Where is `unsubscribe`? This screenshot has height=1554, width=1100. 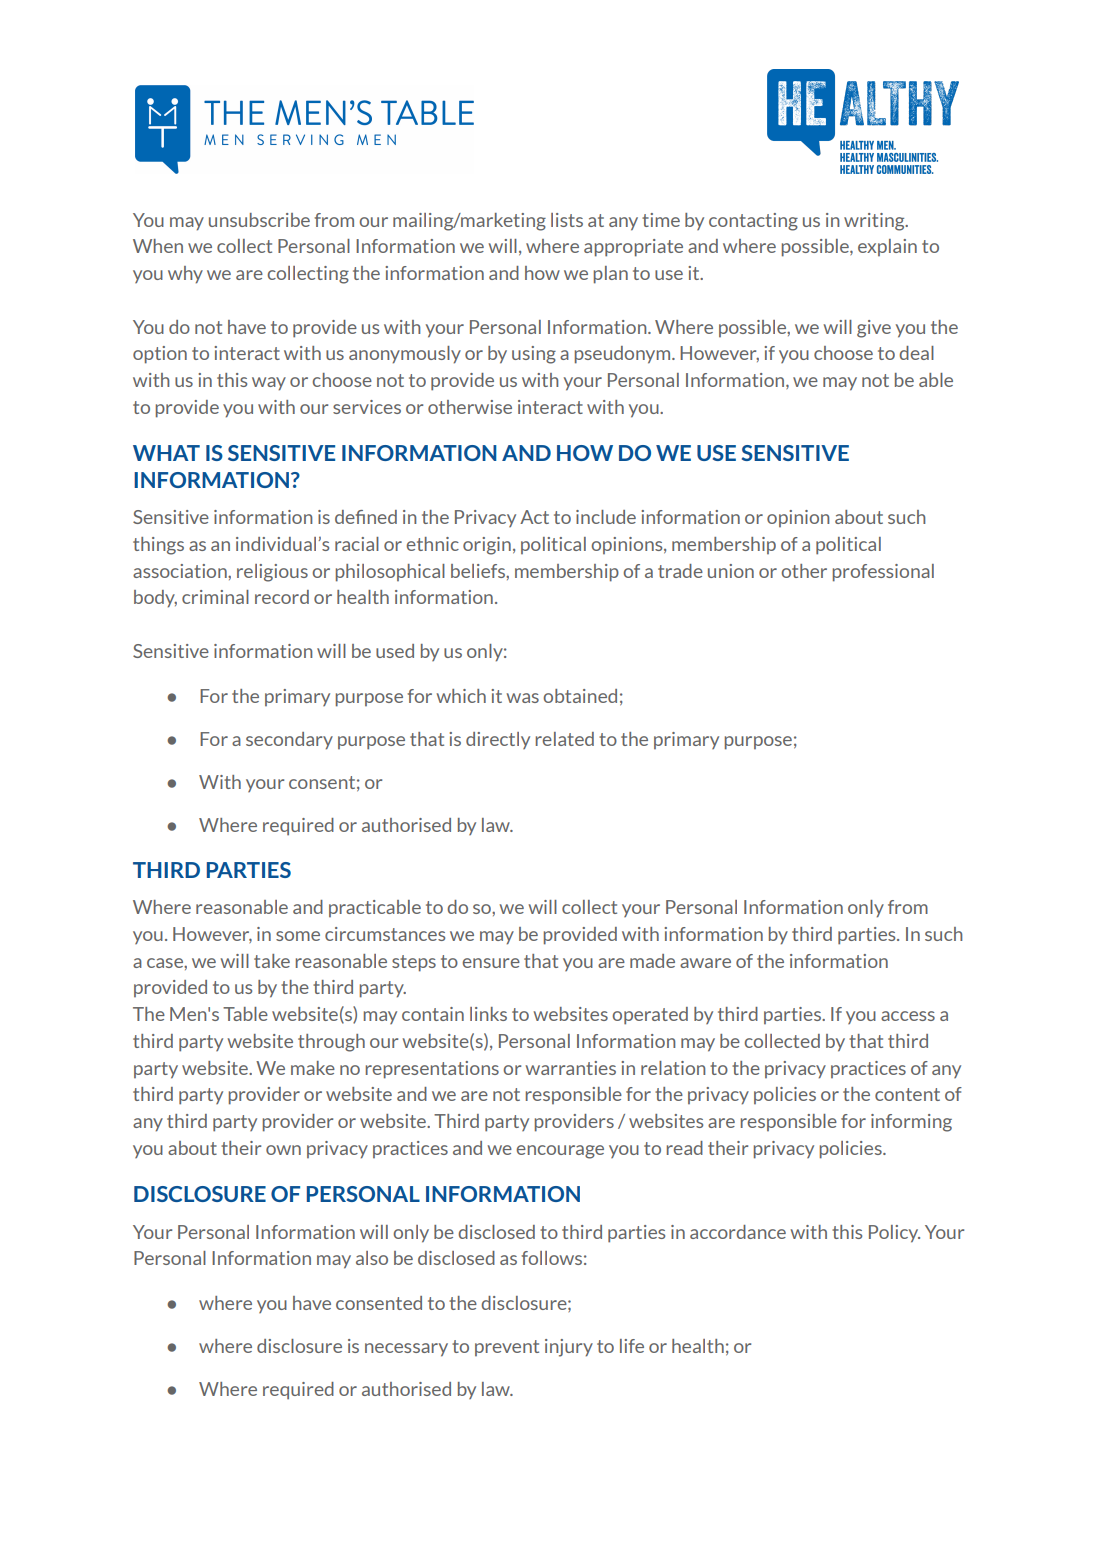 unsubscribe is located at coordinates (259, 220).
